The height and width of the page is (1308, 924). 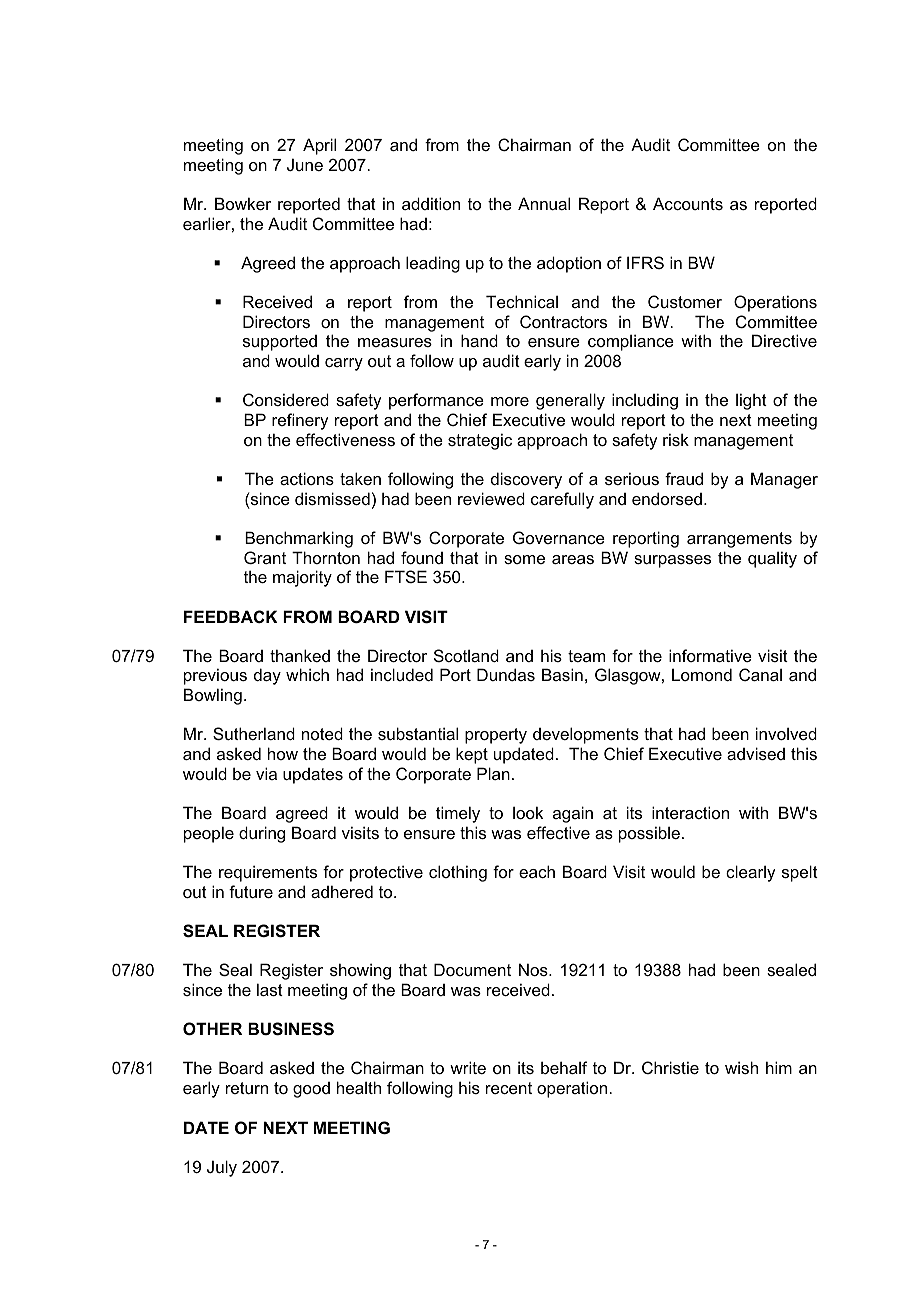 What do you see at coordinates (544, 203) in the page?
I see `Annual` at bounding box center [544, 203].
